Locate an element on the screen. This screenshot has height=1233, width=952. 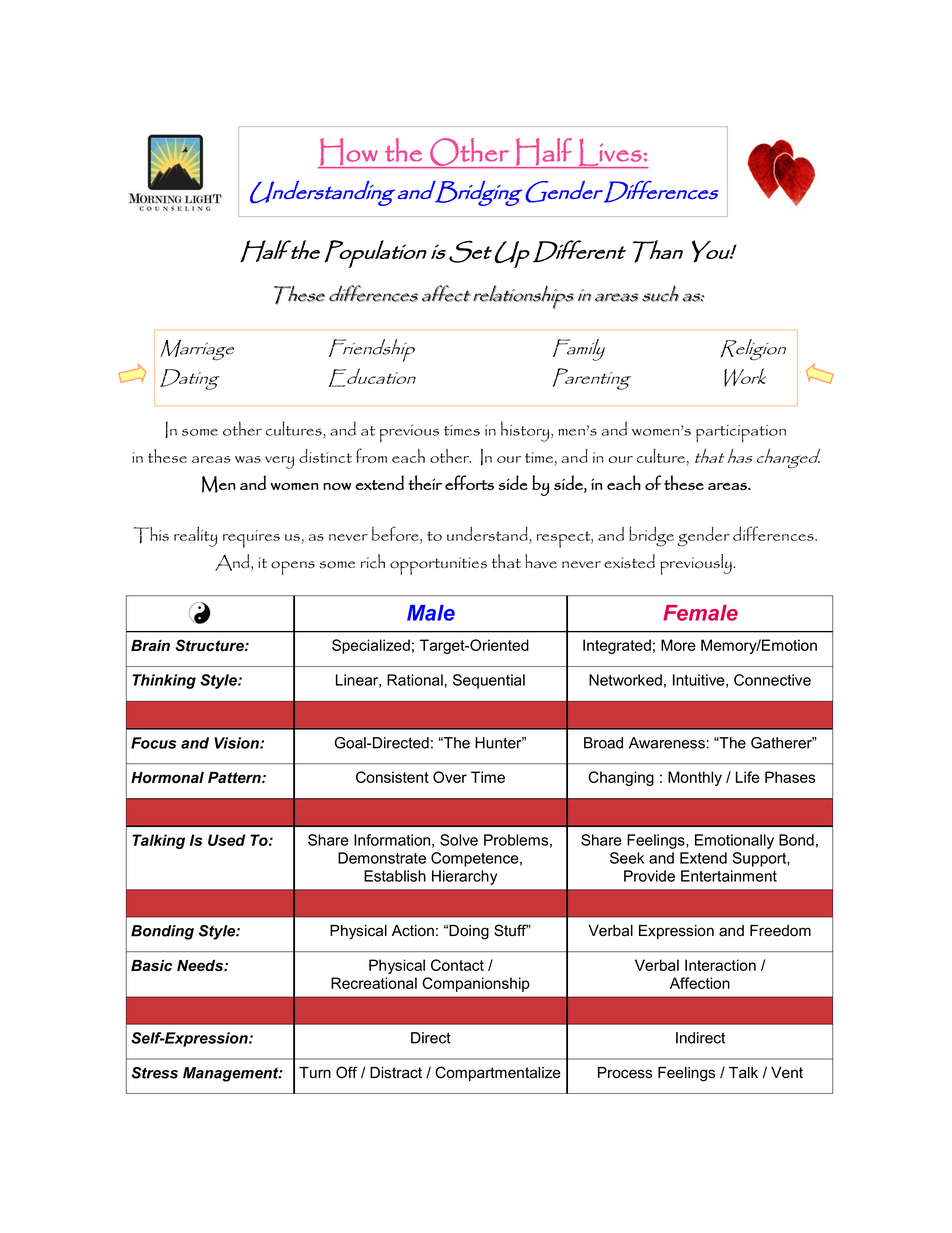
was is located at coordinates (248, 459).
